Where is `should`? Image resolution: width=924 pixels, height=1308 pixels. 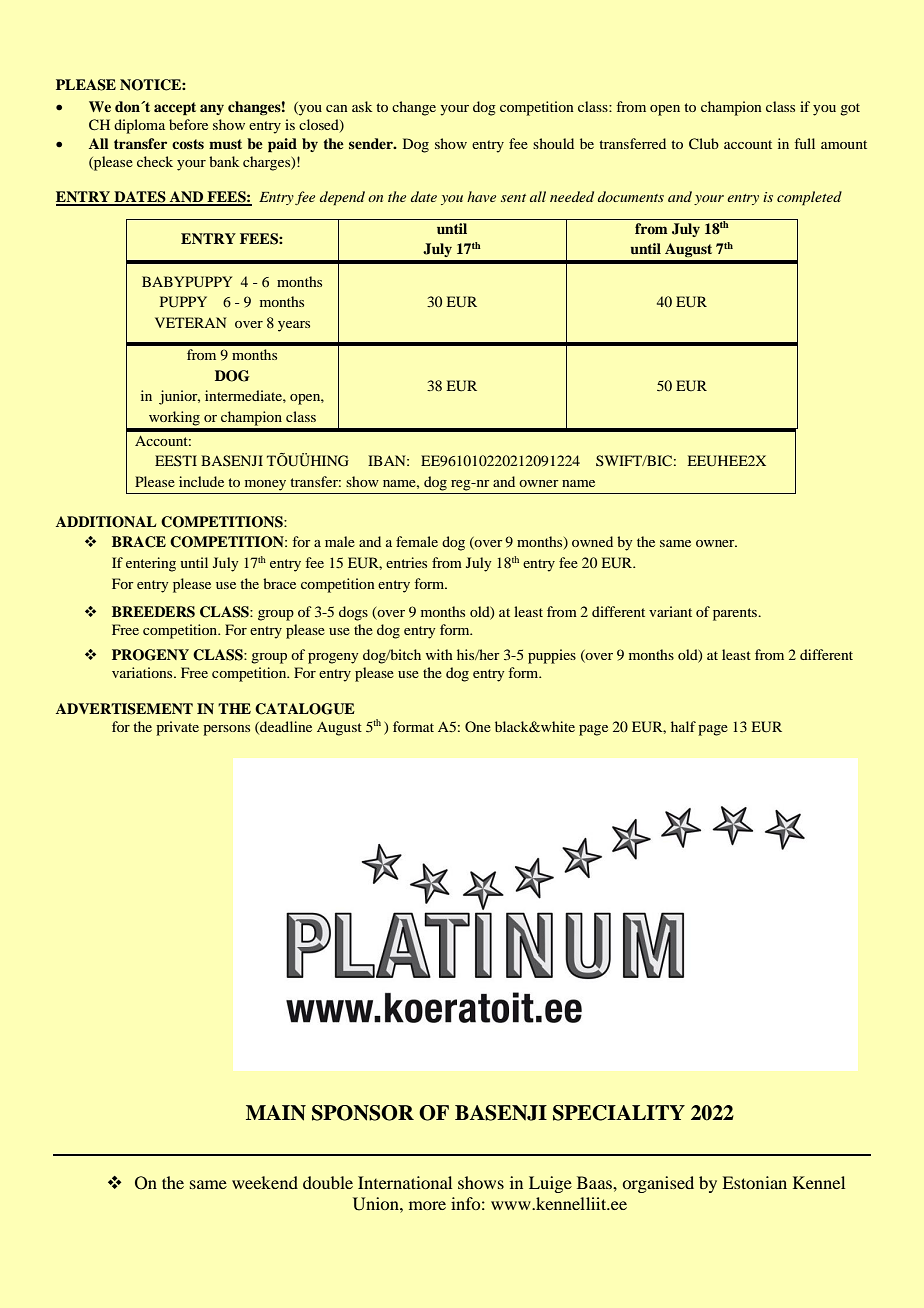
should is located at coordinates (553, 143).
